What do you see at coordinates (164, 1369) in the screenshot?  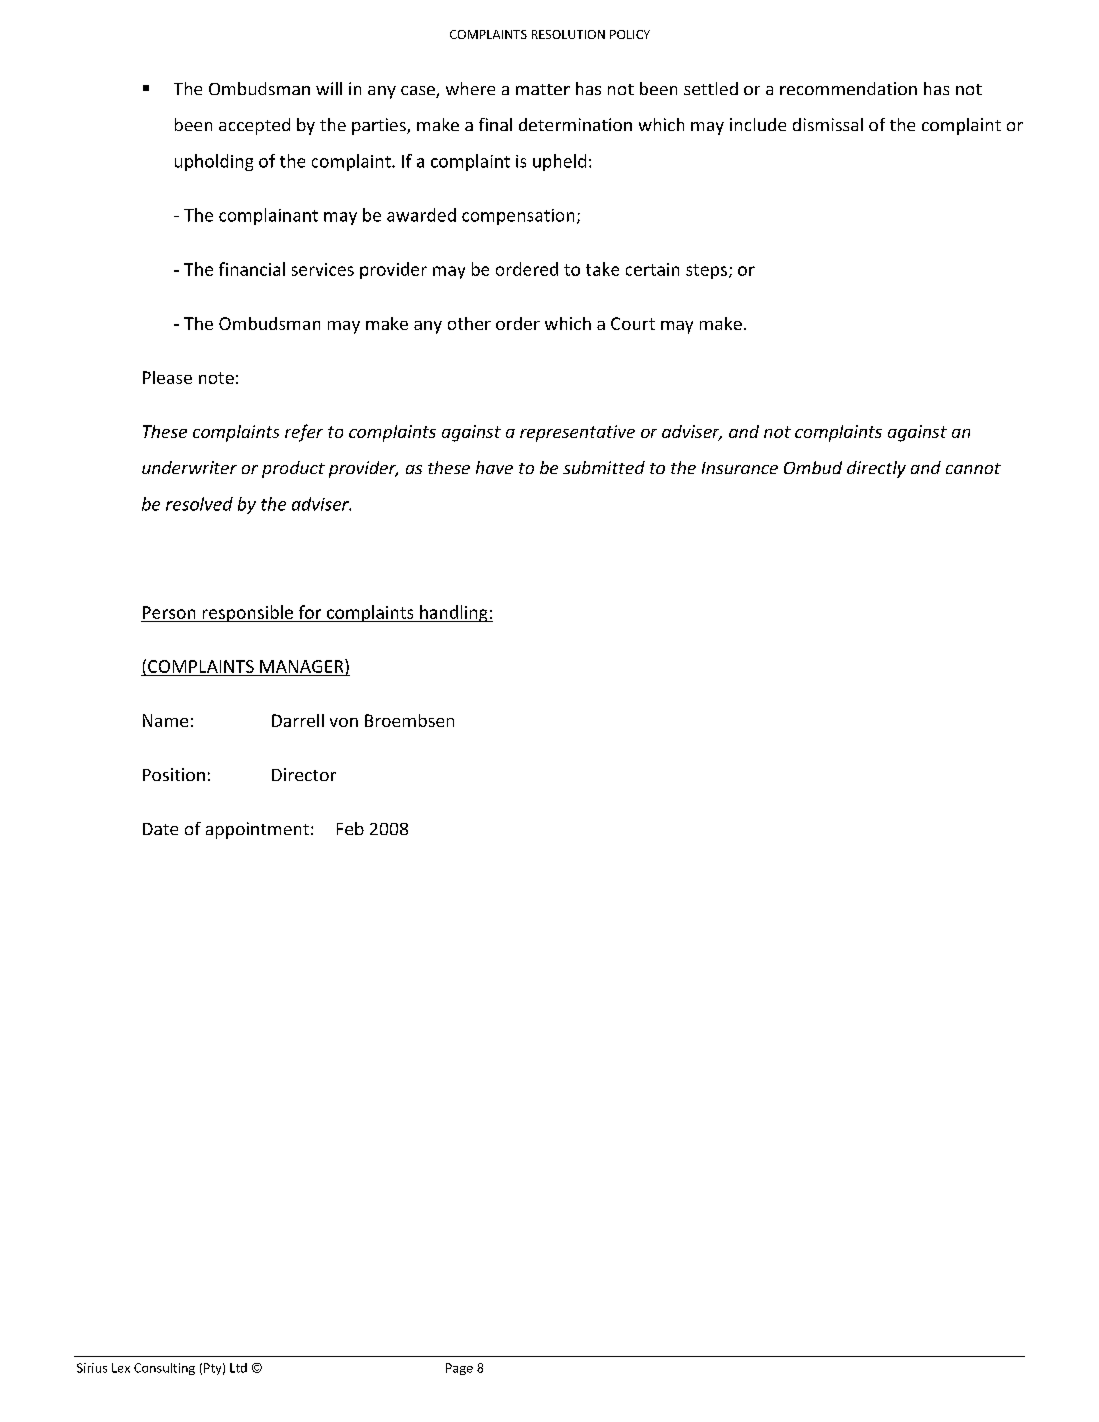 I see `Consulting` at bounding box center [164, 1369].
